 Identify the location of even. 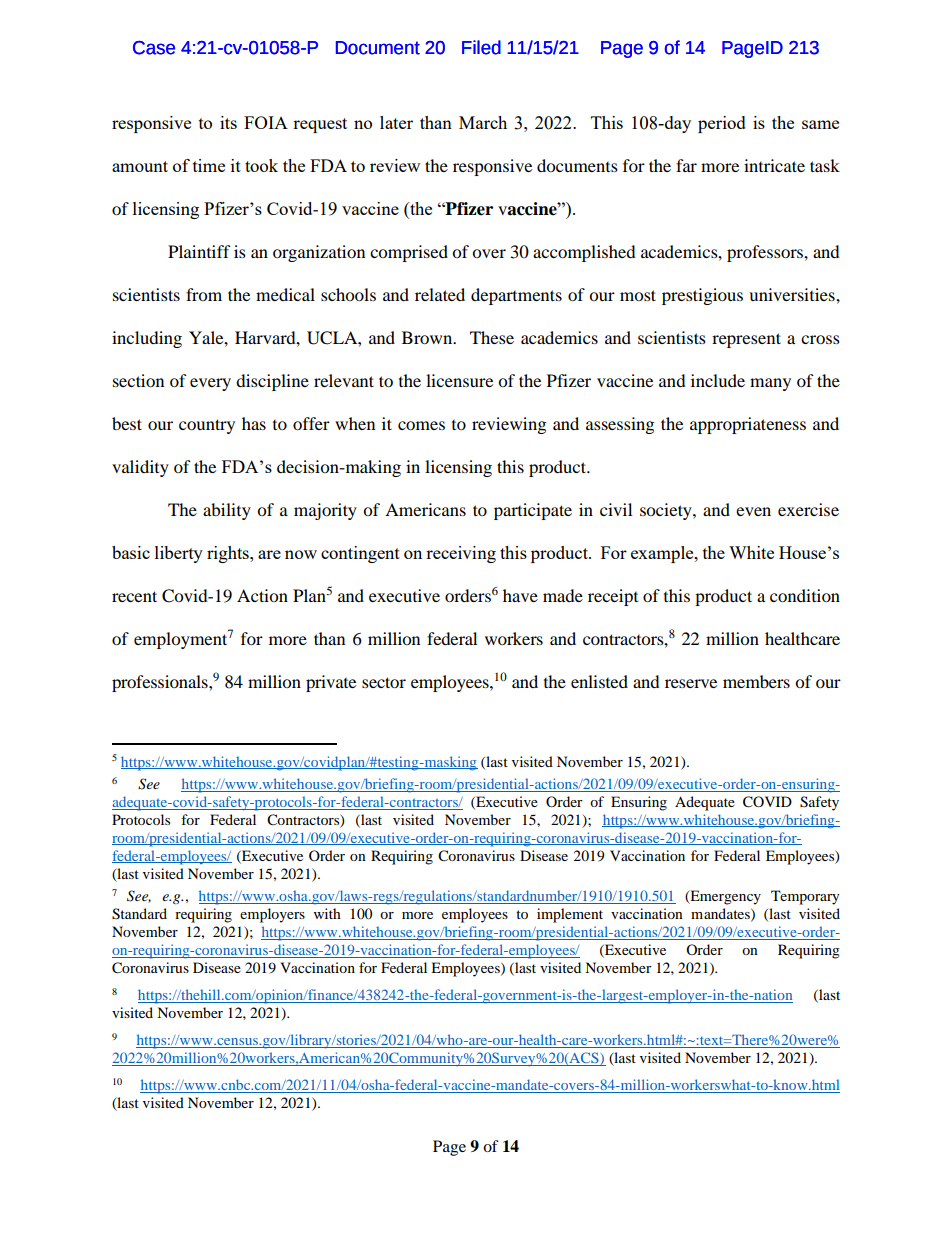
(753, 511).
